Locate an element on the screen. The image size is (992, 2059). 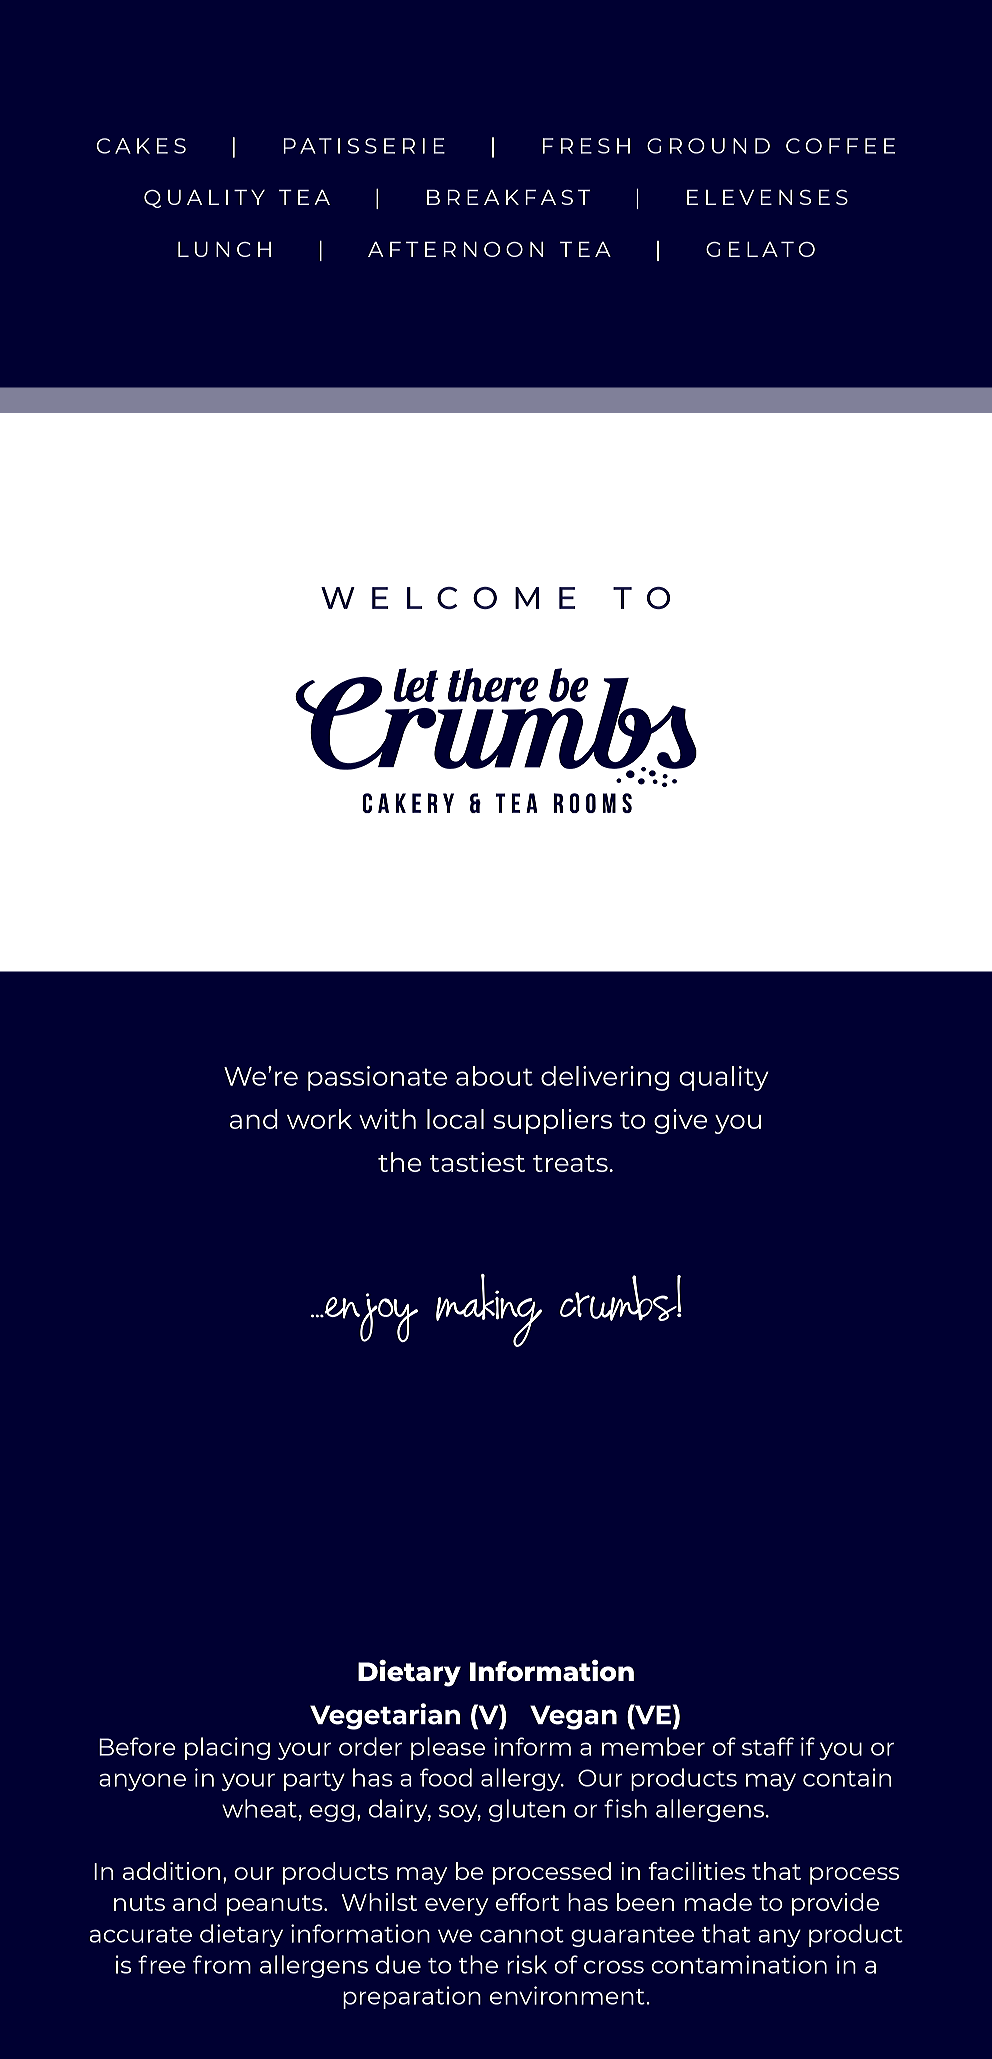
AFTERNOON is located at coordinates (455, 249).
